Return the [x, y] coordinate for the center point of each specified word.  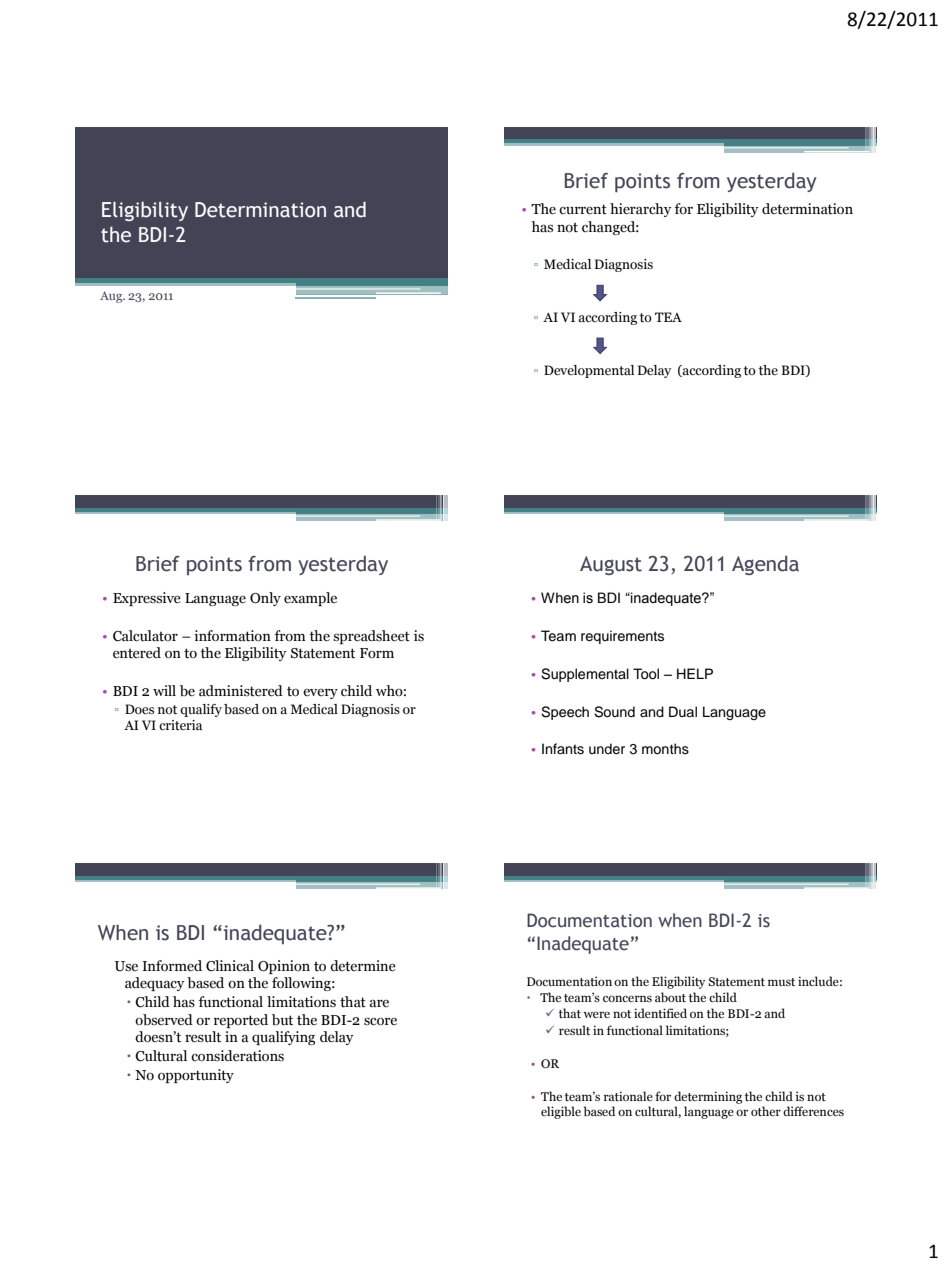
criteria [180, 725]
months [665, 749]
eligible [561, 1112]
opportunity [196, 1076]
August [611, 565]
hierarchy [641, 210]
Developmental [589, 371]
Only [265, 599]
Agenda [765, 565]
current [583, 209]
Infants [563, 749]
